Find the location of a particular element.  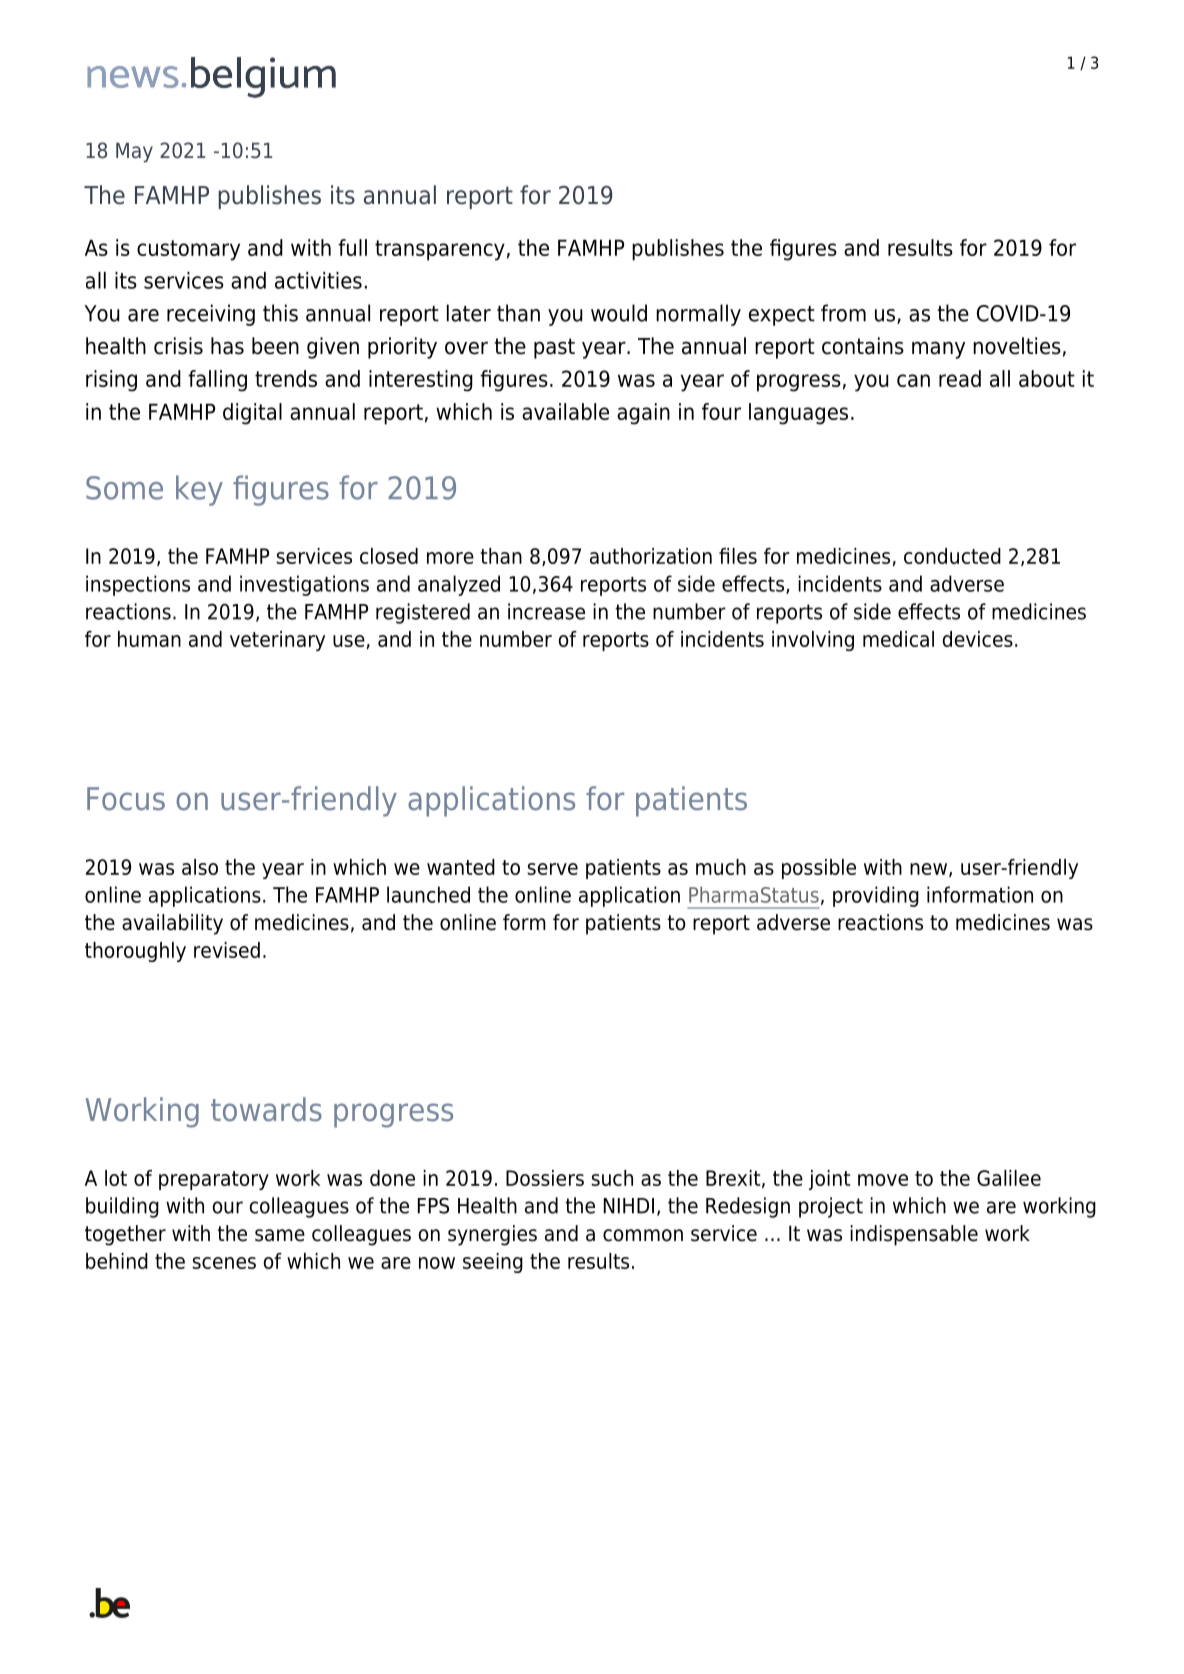

indispensable is located at coordinates (914, 1235).
